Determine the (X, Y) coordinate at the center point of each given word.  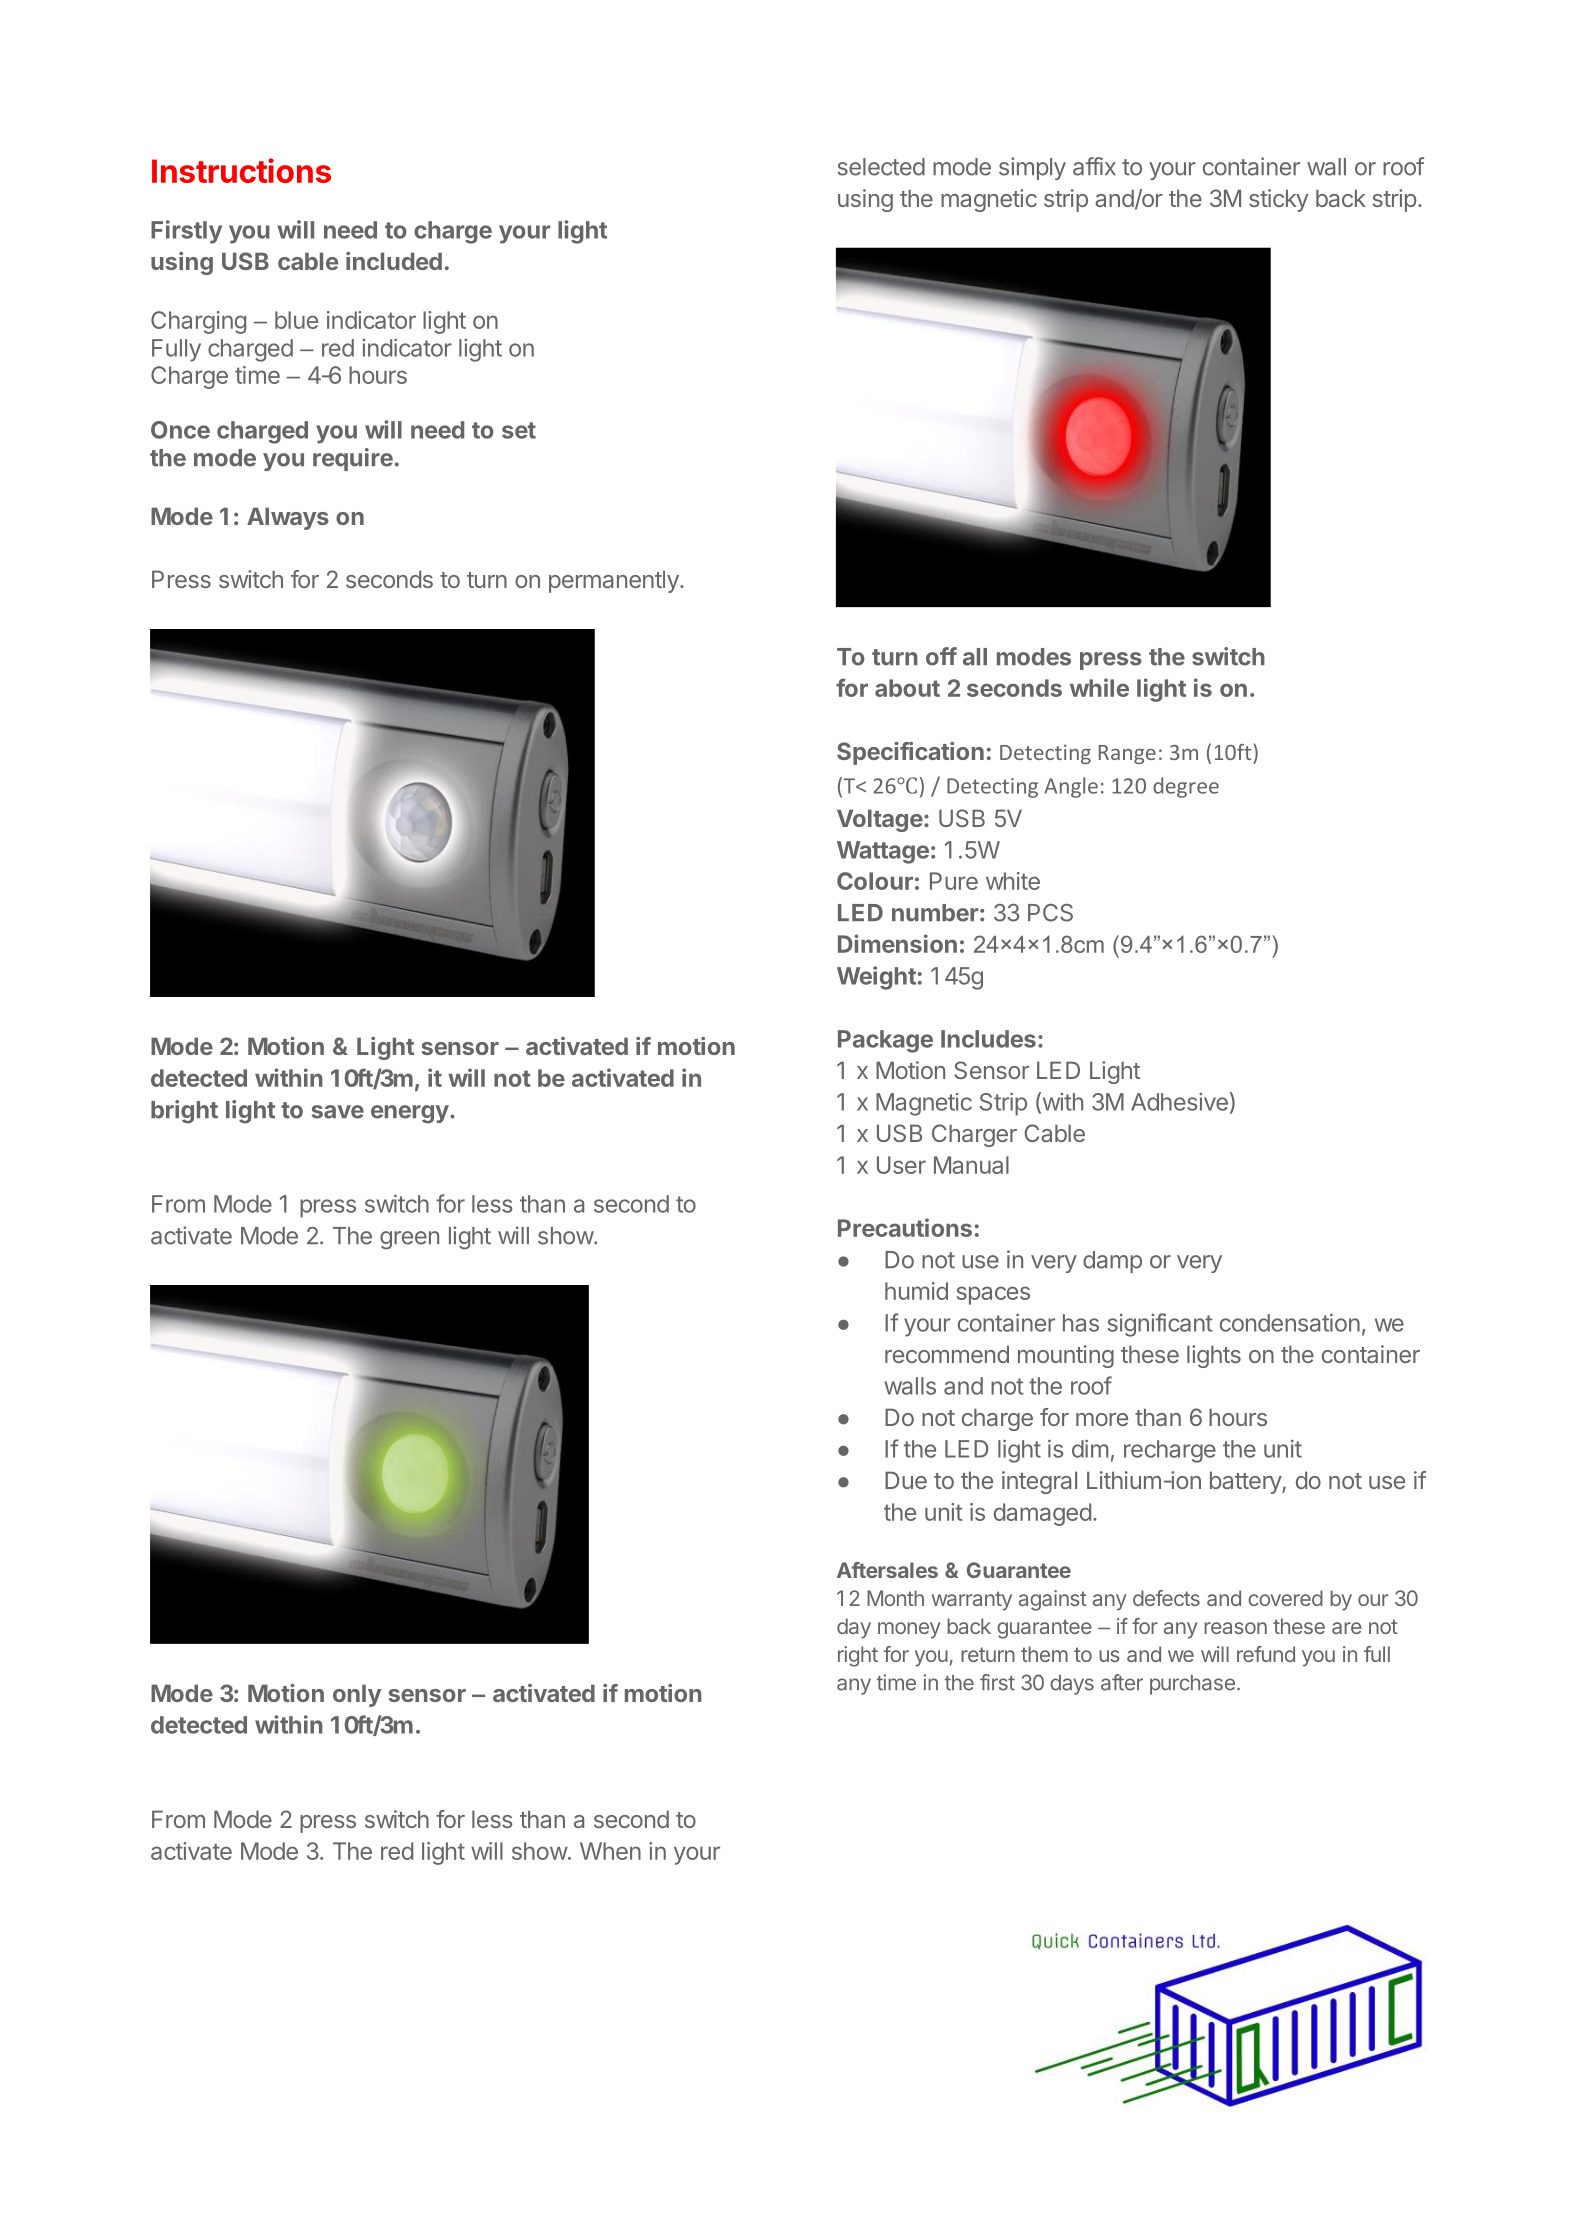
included (394, 261)
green (409, 1240)
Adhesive (1179, 1102)
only (357, 1695)
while (1099, 687)
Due (906, 1480)
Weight (876, 978)
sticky (1278, 200)
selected (881, 167)
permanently (615, 581)
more (1102, 1419)
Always (288, 518)
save (338, 1112)
